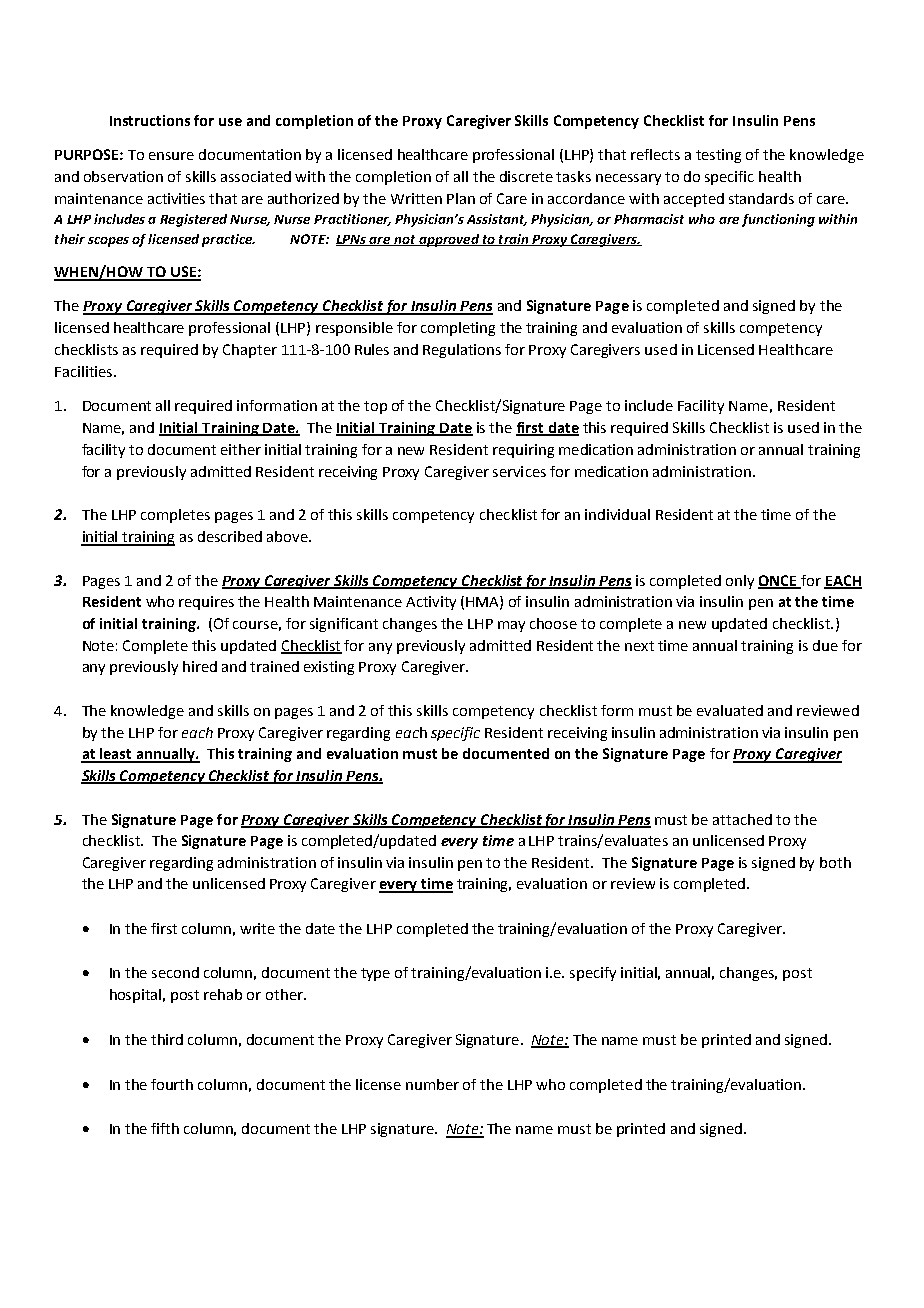 Image resolution: width=924 pixels, height=1308 pixels. I want to click on either, so click(241, 449).
